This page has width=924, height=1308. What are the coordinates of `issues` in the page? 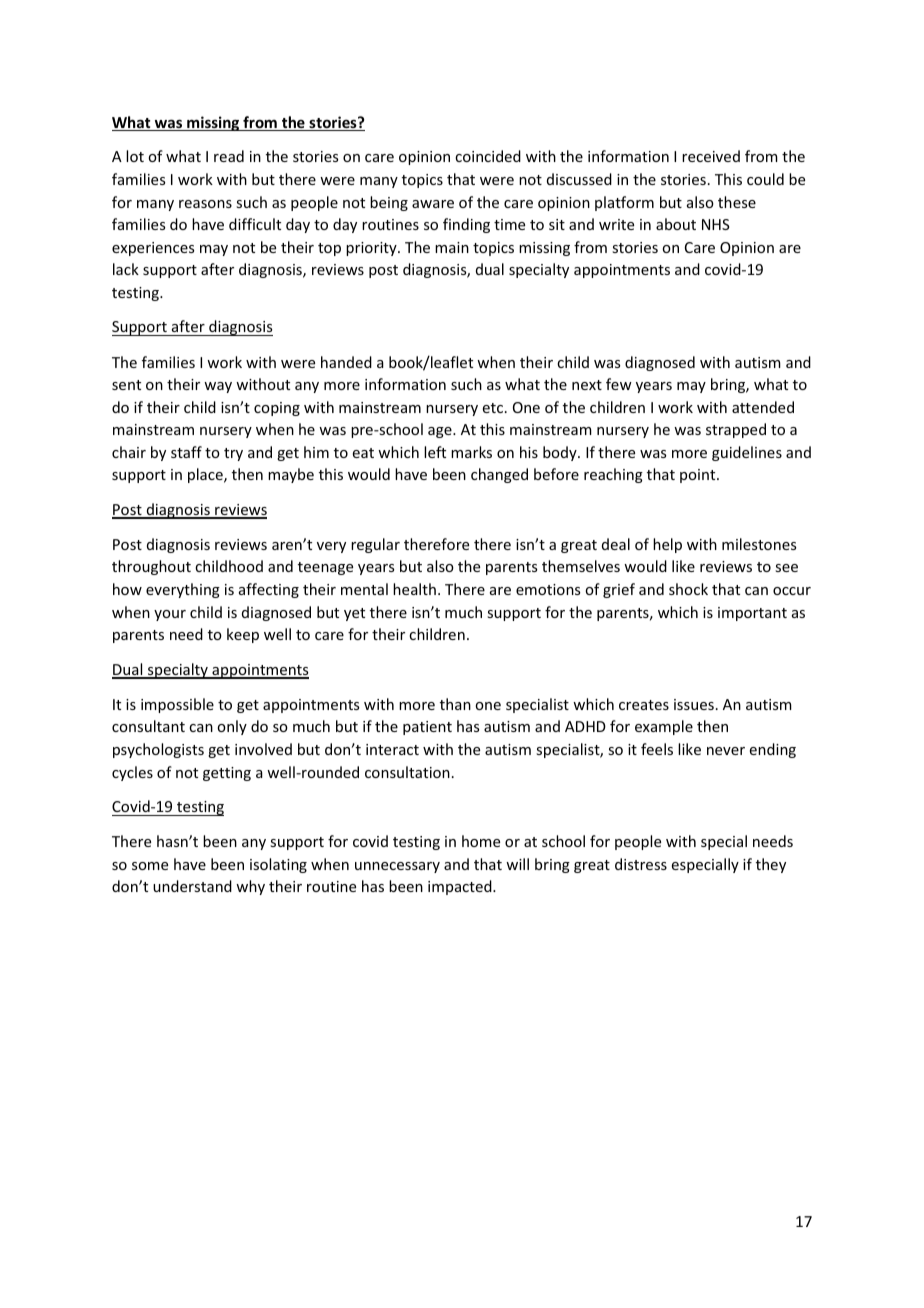 It's located at (694, 704).
